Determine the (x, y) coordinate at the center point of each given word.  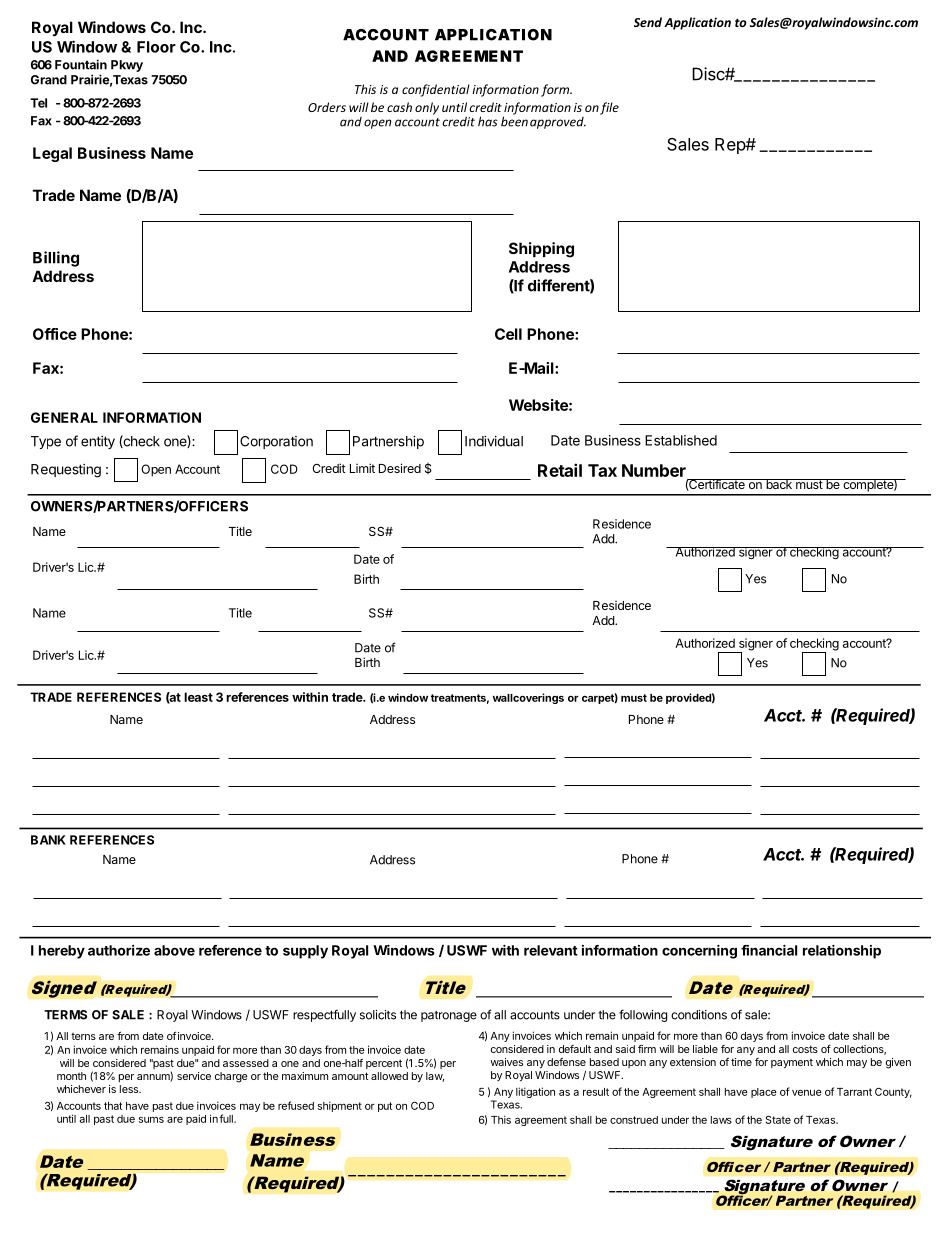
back (779, 484)
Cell (508, 334)
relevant (551, 950)
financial (769, 950)
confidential (436, 90)
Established (681, 440)
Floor (156, 47)
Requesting (66, 471)
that (113, 1106)
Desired (400, 468)
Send (648, 22)
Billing (56, 259)
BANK (48, 840)
